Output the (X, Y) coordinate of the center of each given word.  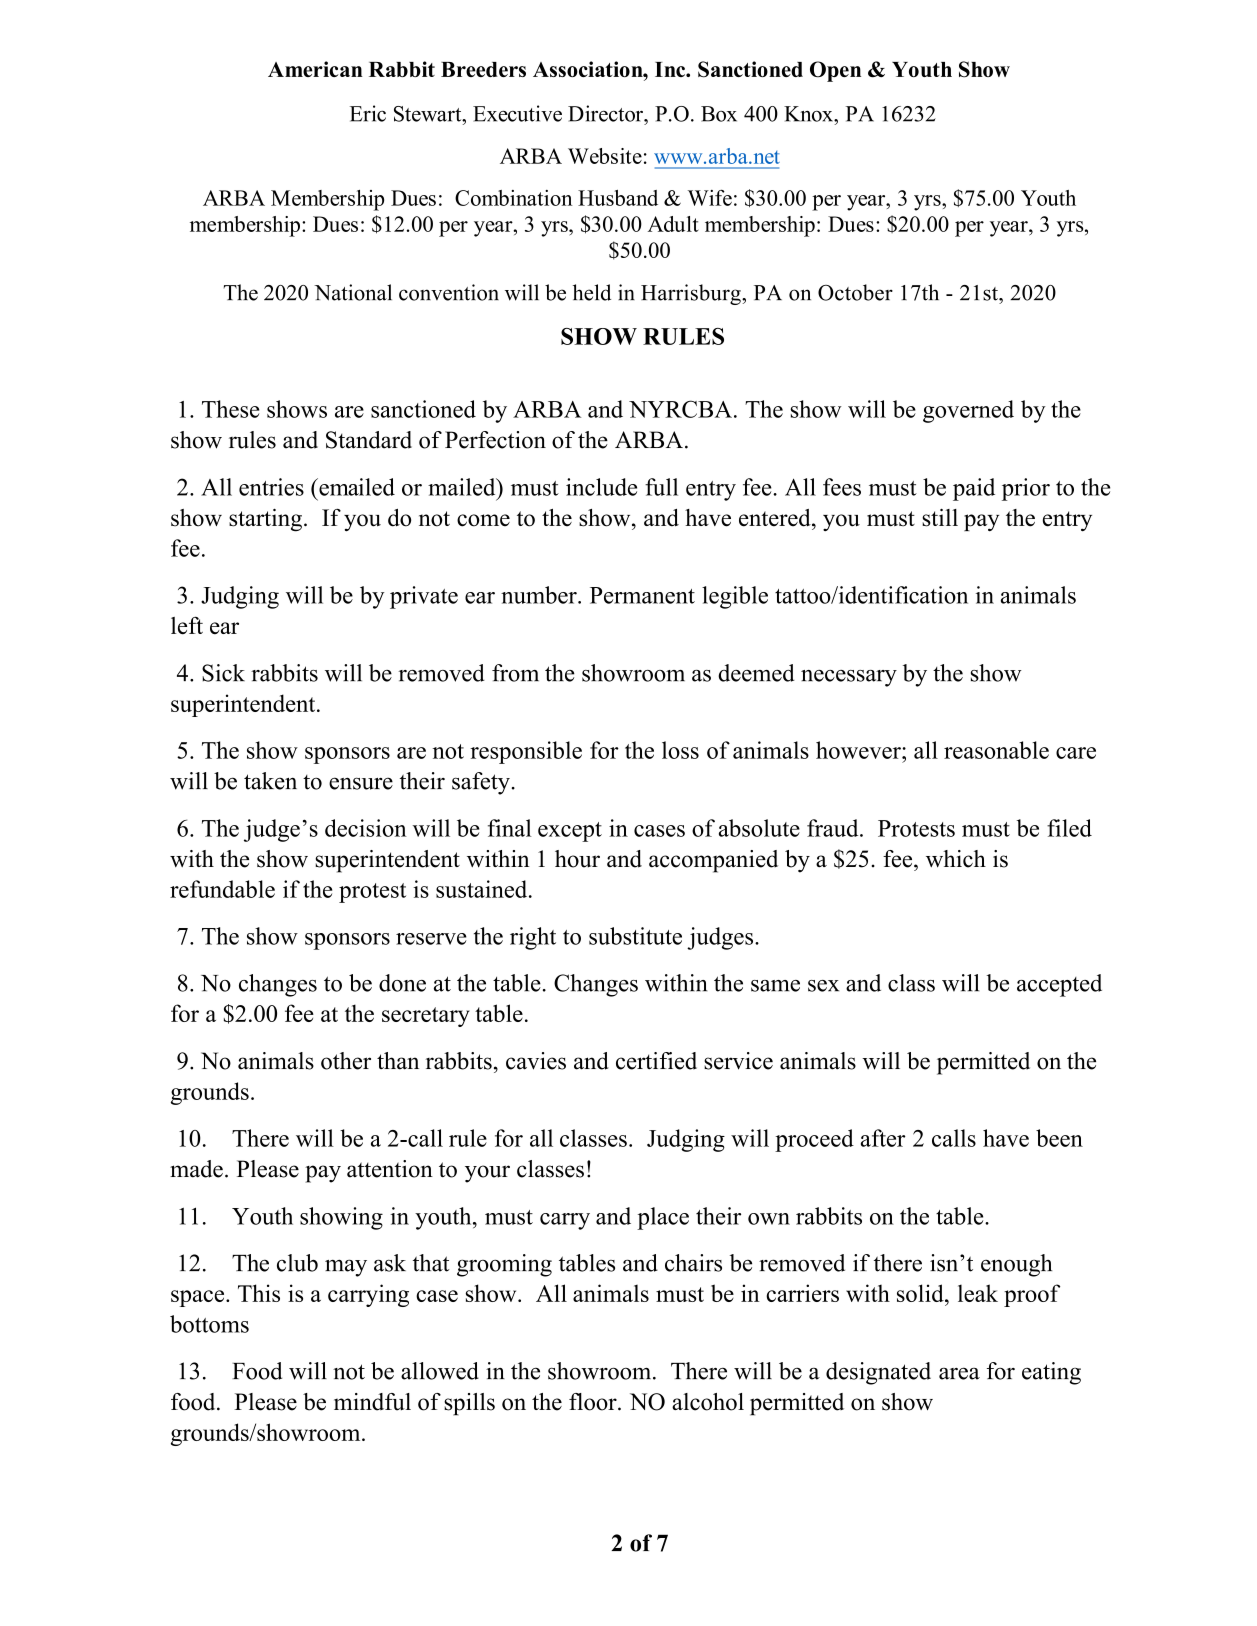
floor (594, 1402)
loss (680, 750)
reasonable (996, 750)
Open (835, 71)
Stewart (429, 114)
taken (270, 781)
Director (606, 113)
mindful (372, 1402)
